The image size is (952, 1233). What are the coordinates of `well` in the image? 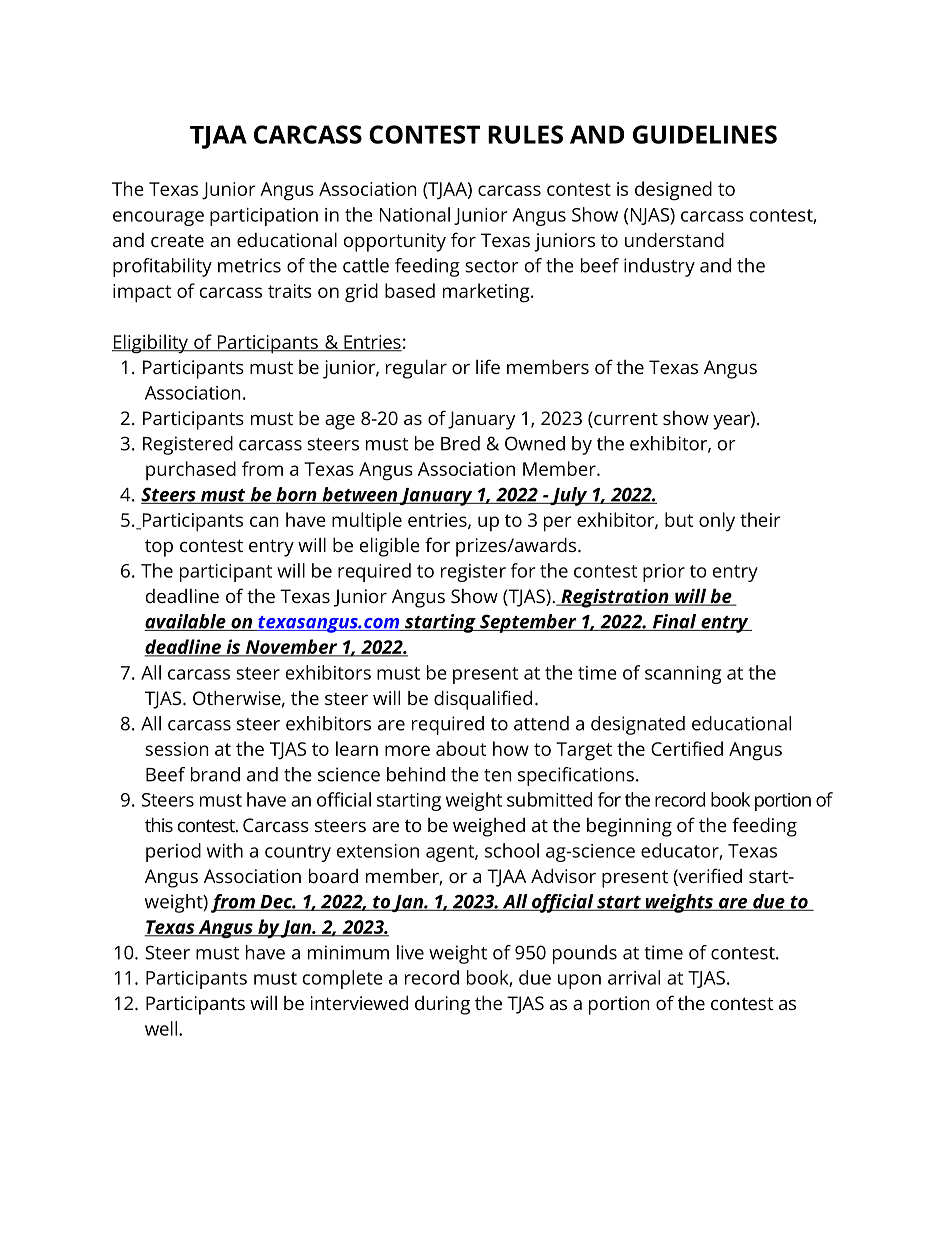 It's located at (162, 1028).
